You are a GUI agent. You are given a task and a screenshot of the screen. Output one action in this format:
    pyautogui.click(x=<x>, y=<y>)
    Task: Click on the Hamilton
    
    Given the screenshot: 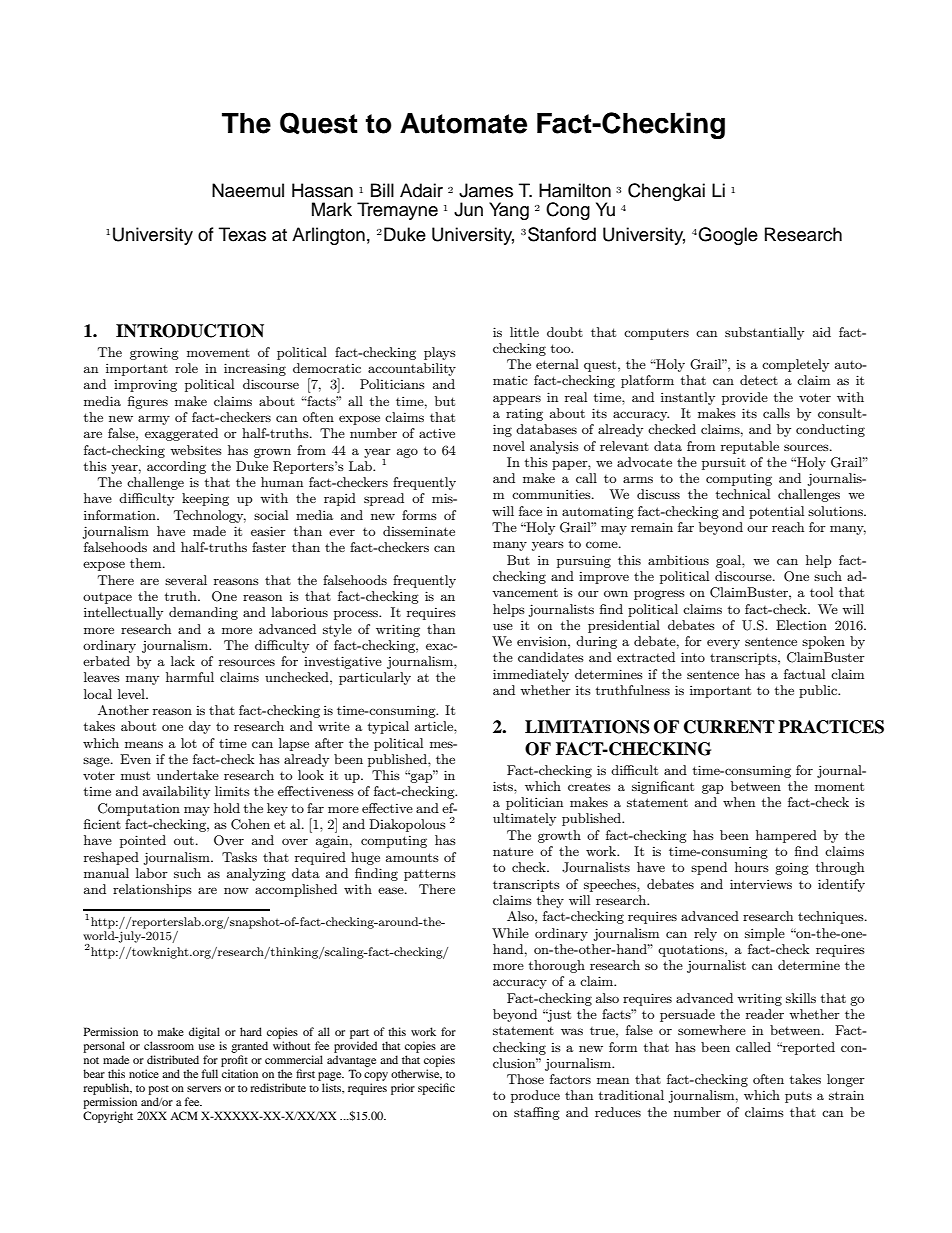 What is the action you would take?
    pyautogui.click(x=575, y=190)
